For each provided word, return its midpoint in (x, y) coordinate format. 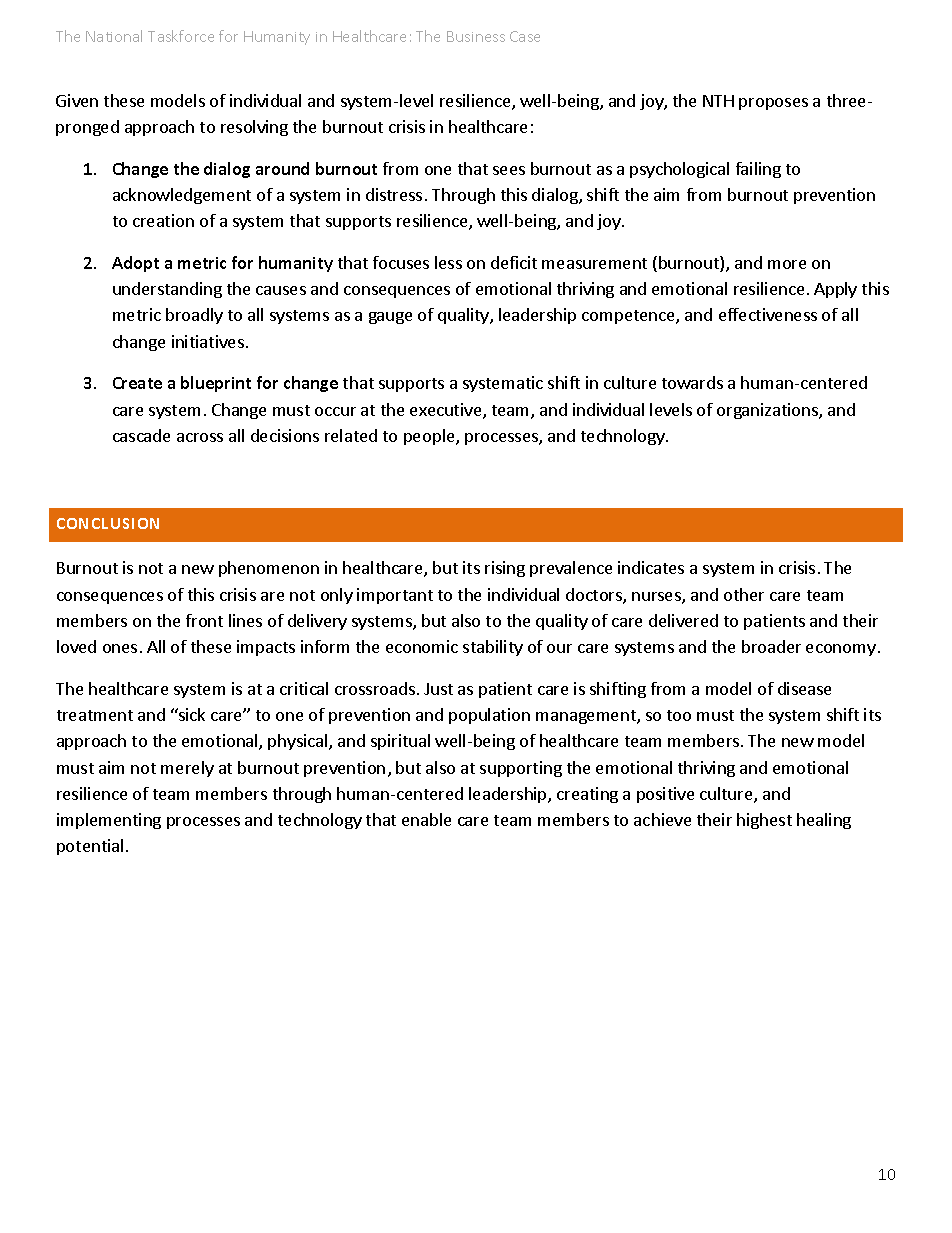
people (430, 437)
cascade (141, 435)
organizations (768, 411)
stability (493, 648)
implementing (109, 821)
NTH (718, 101)
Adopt (135, 264)
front (204, 620)
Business (476, 36)
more (787, 264)
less (448, 262)
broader (771, 646)
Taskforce (181, 36)
